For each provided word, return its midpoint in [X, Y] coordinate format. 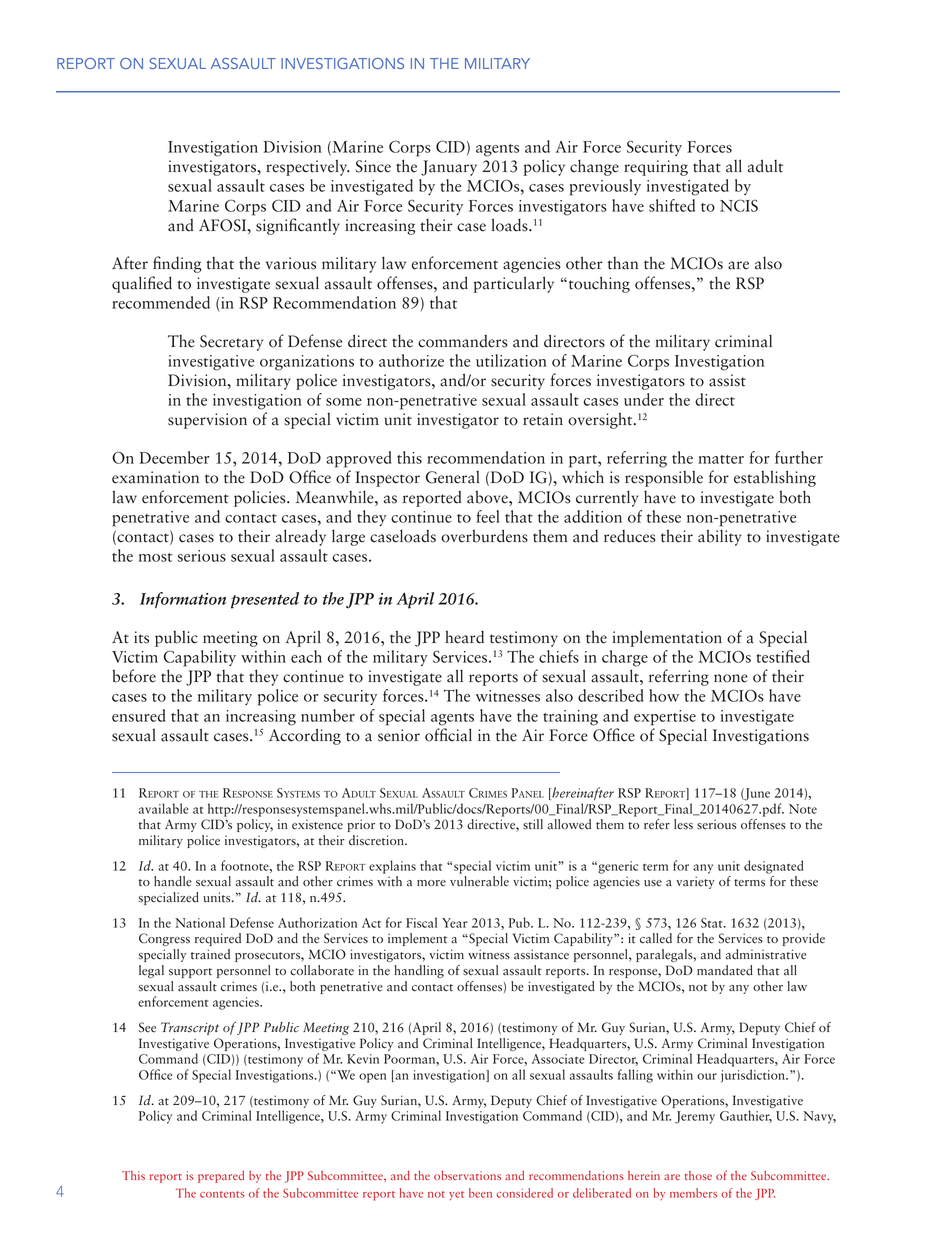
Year [454, 923]
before [134, 676]
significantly [298, 226]
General [453, 477]
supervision [207, 421]
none [731, 678]
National [200, 922]
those [698, 1175]
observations [467, 1175]
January [449, 168]
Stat [713, 923]
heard [464, 637]
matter [721, 459]
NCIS [739, 205]
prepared [221, 1177]
